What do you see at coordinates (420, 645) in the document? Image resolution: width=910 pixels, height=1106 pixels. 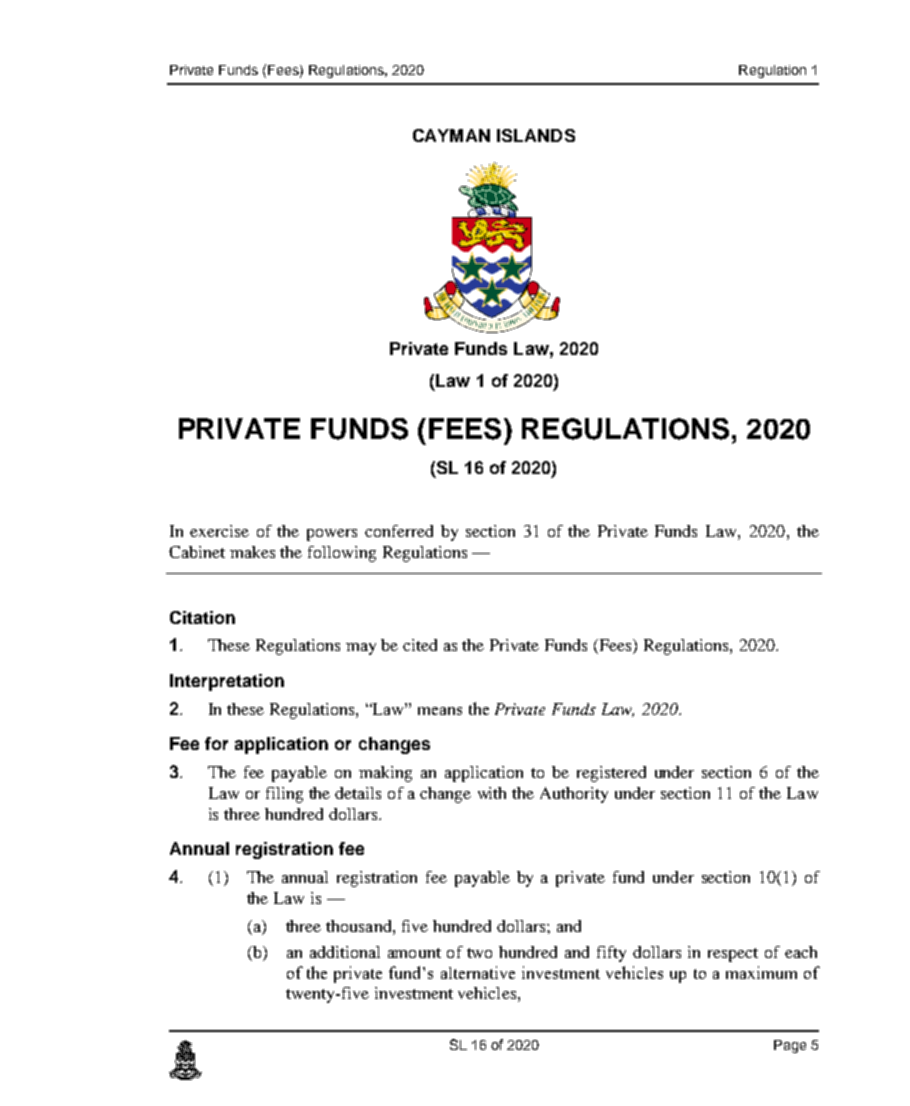 I see `cited` at bounding box center [420, 645].
